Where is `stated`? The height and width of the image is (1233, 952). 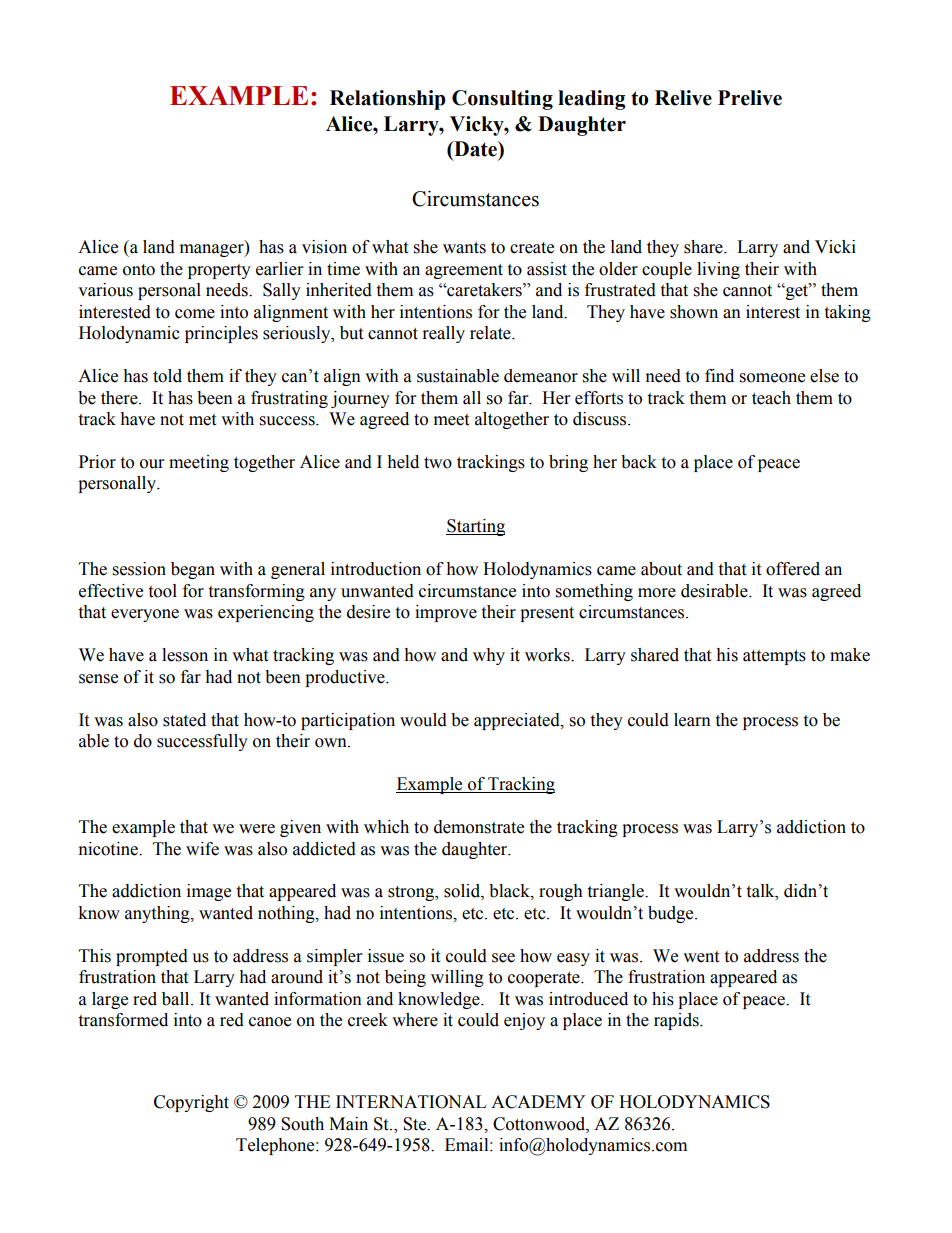 stated is located at coordinates (184, 720).
